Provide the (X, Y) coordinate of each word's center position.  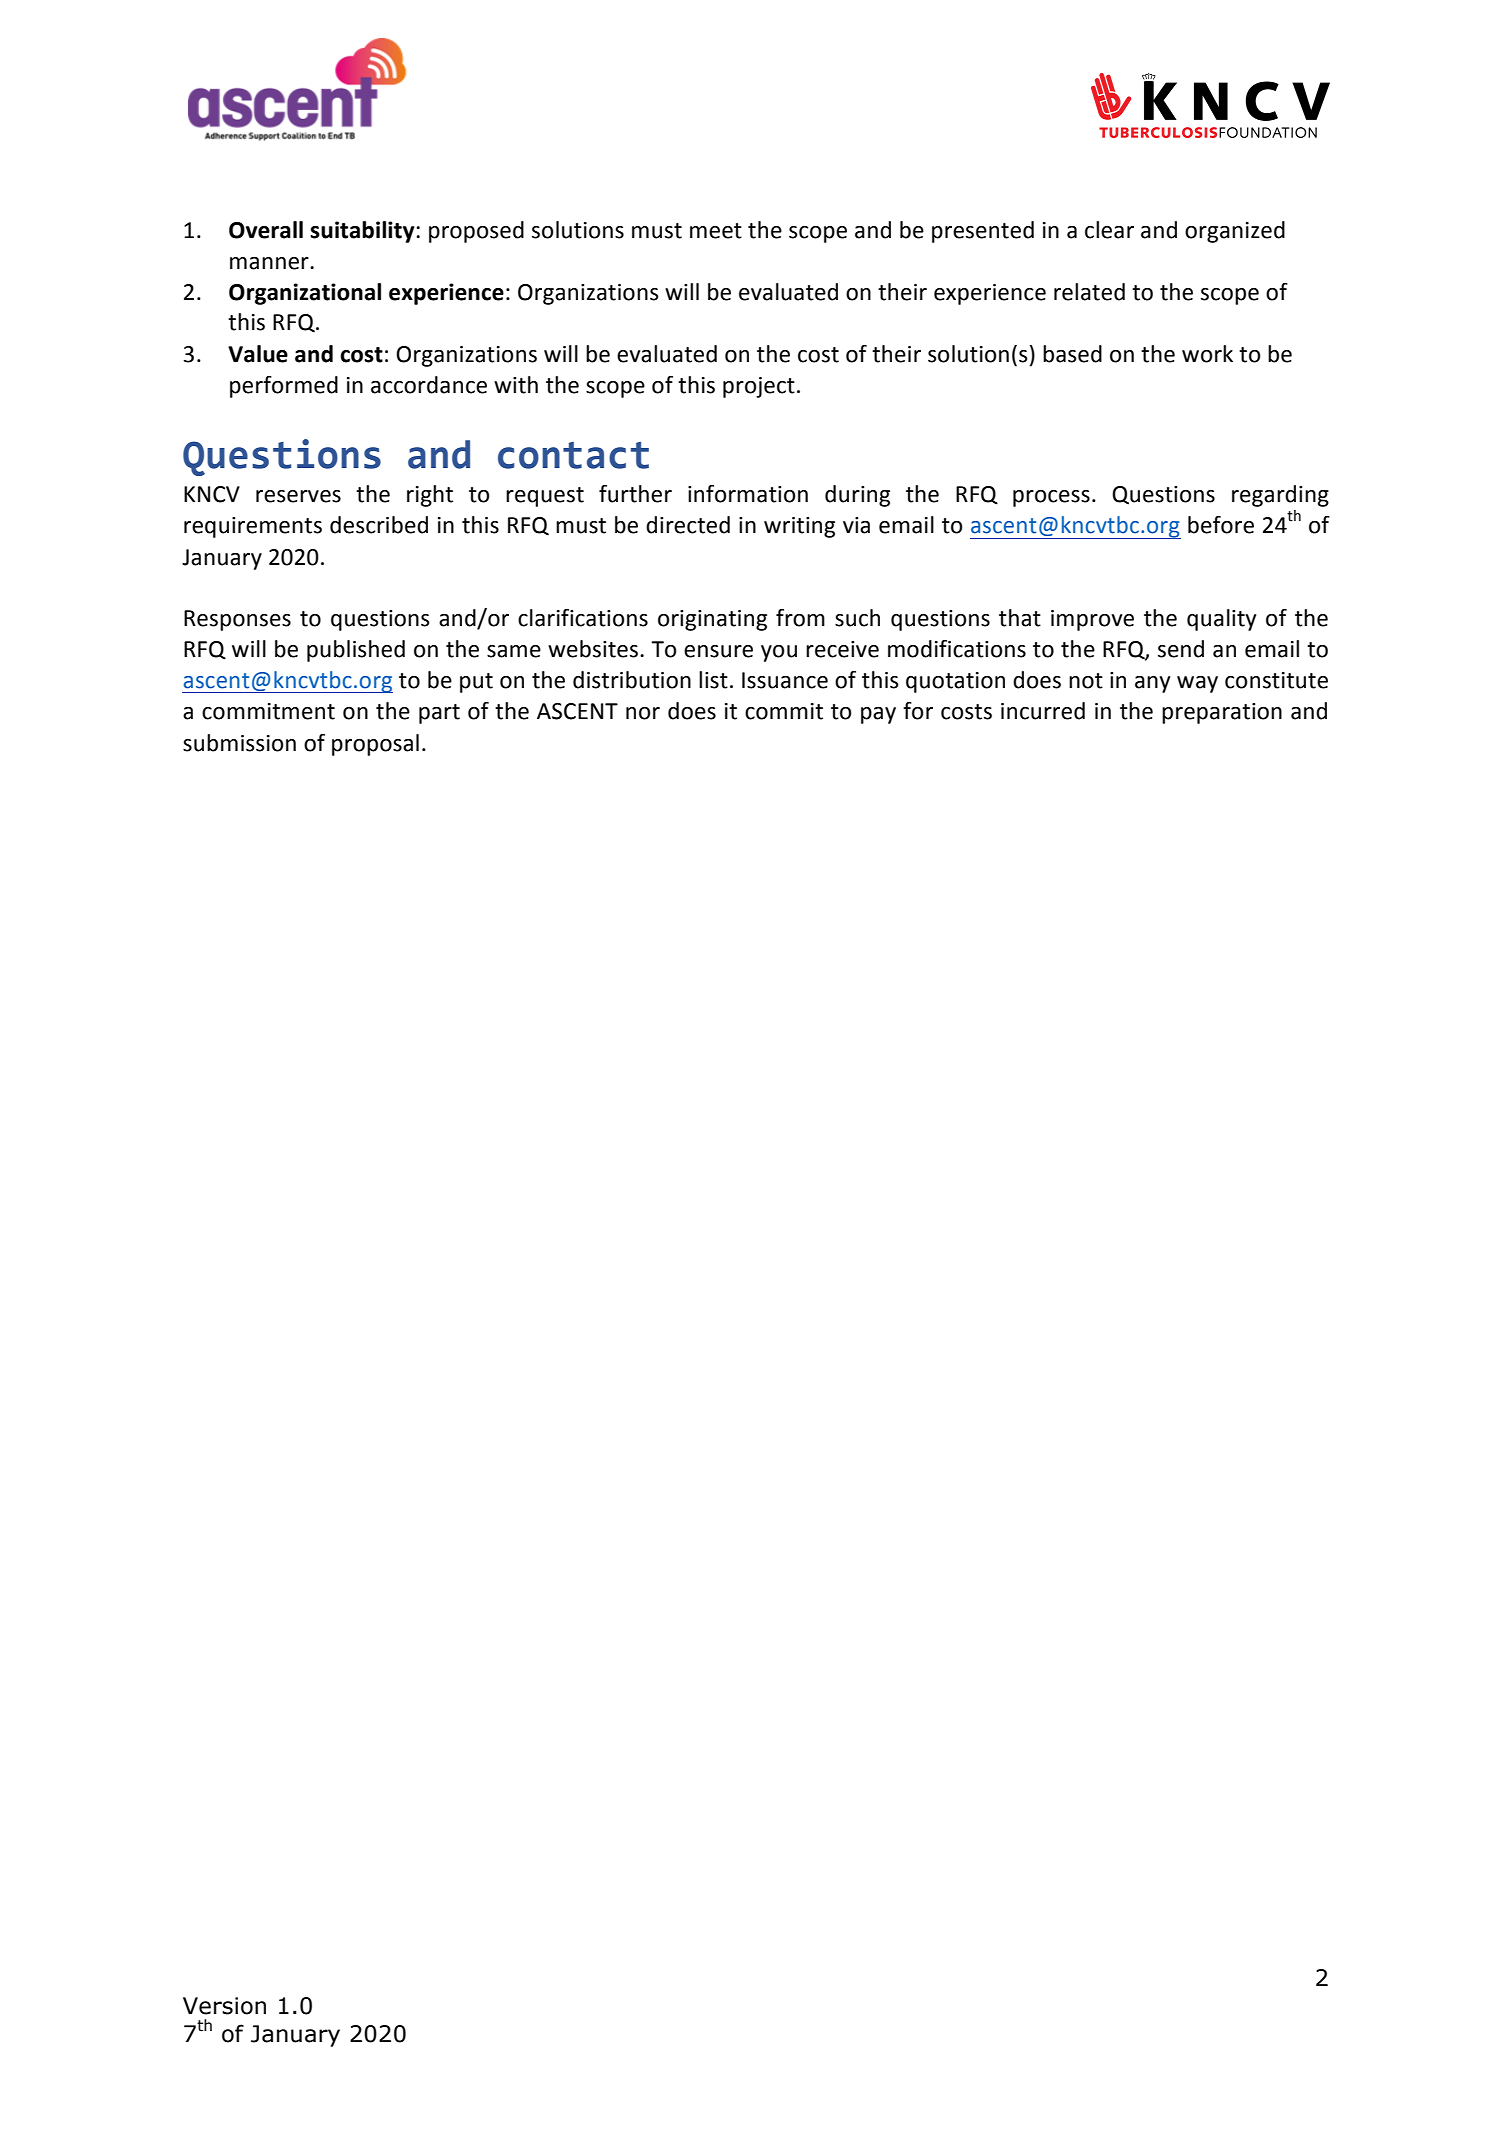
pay (878, 715)
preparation (1222, 713)
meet (716, 231)
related (1089, 292)
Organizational (305, 294)
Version (224, 2006)
